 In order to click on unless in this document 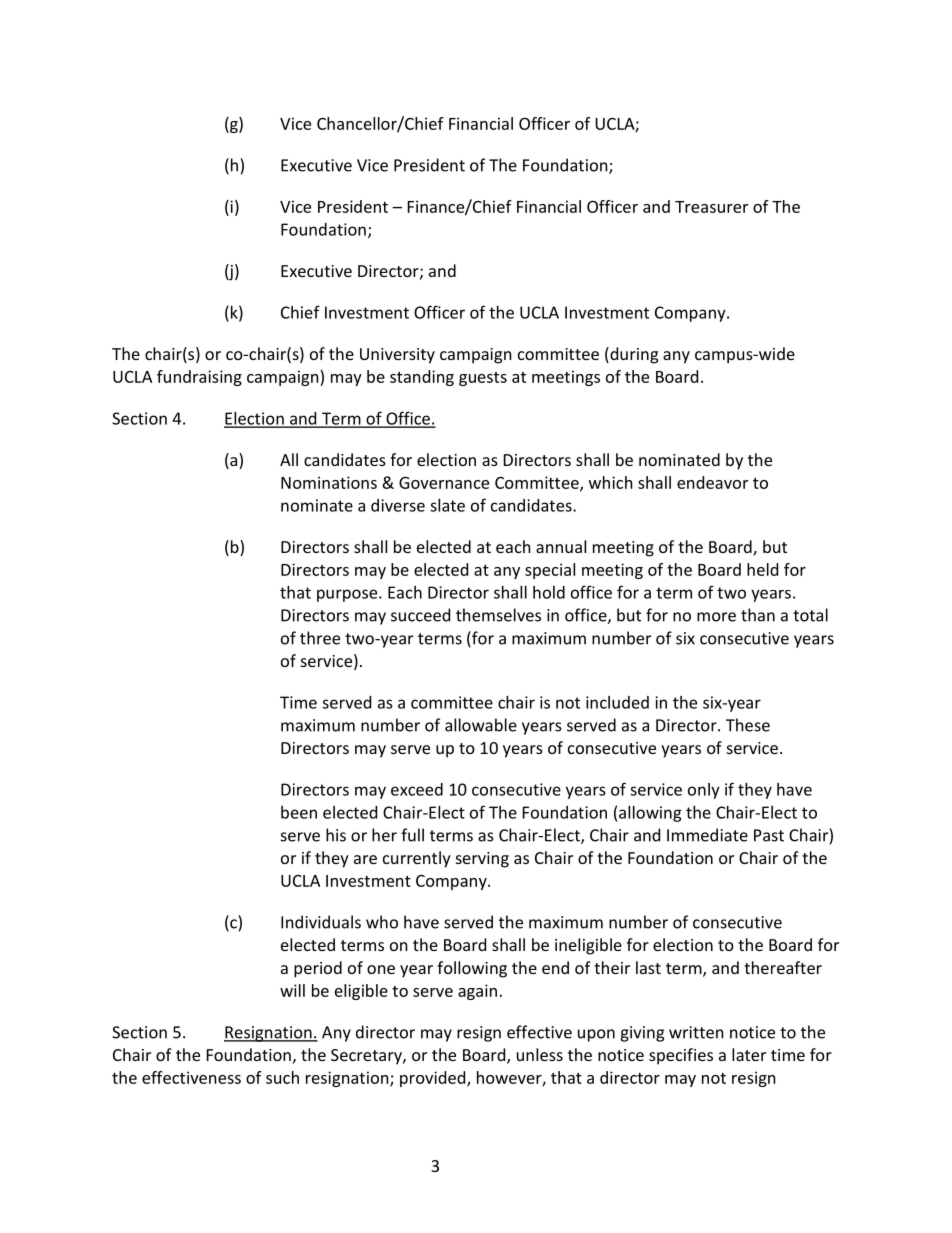, I will do `click(540, 1054)`.
